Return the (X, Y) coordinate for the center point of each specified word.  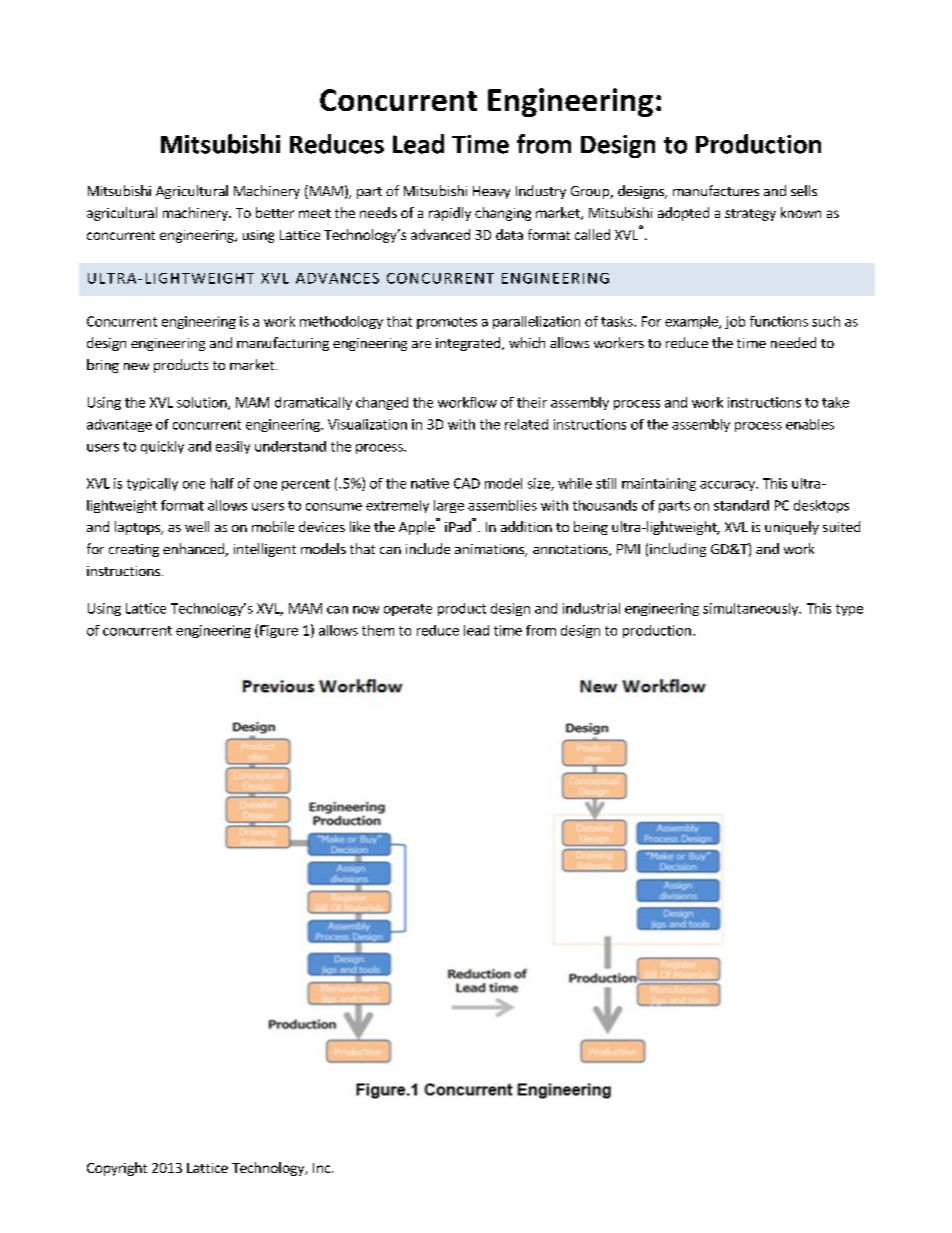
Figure (279, 631)
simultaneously (751, 609)
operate (408, 610)
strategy (750, 215)
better (275, 212)
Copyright (117, 1169)
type (849, 610)
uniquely (792, 528)
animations (490, 550)
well (197, 526)
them (378, 630)
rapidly (450, 214)
